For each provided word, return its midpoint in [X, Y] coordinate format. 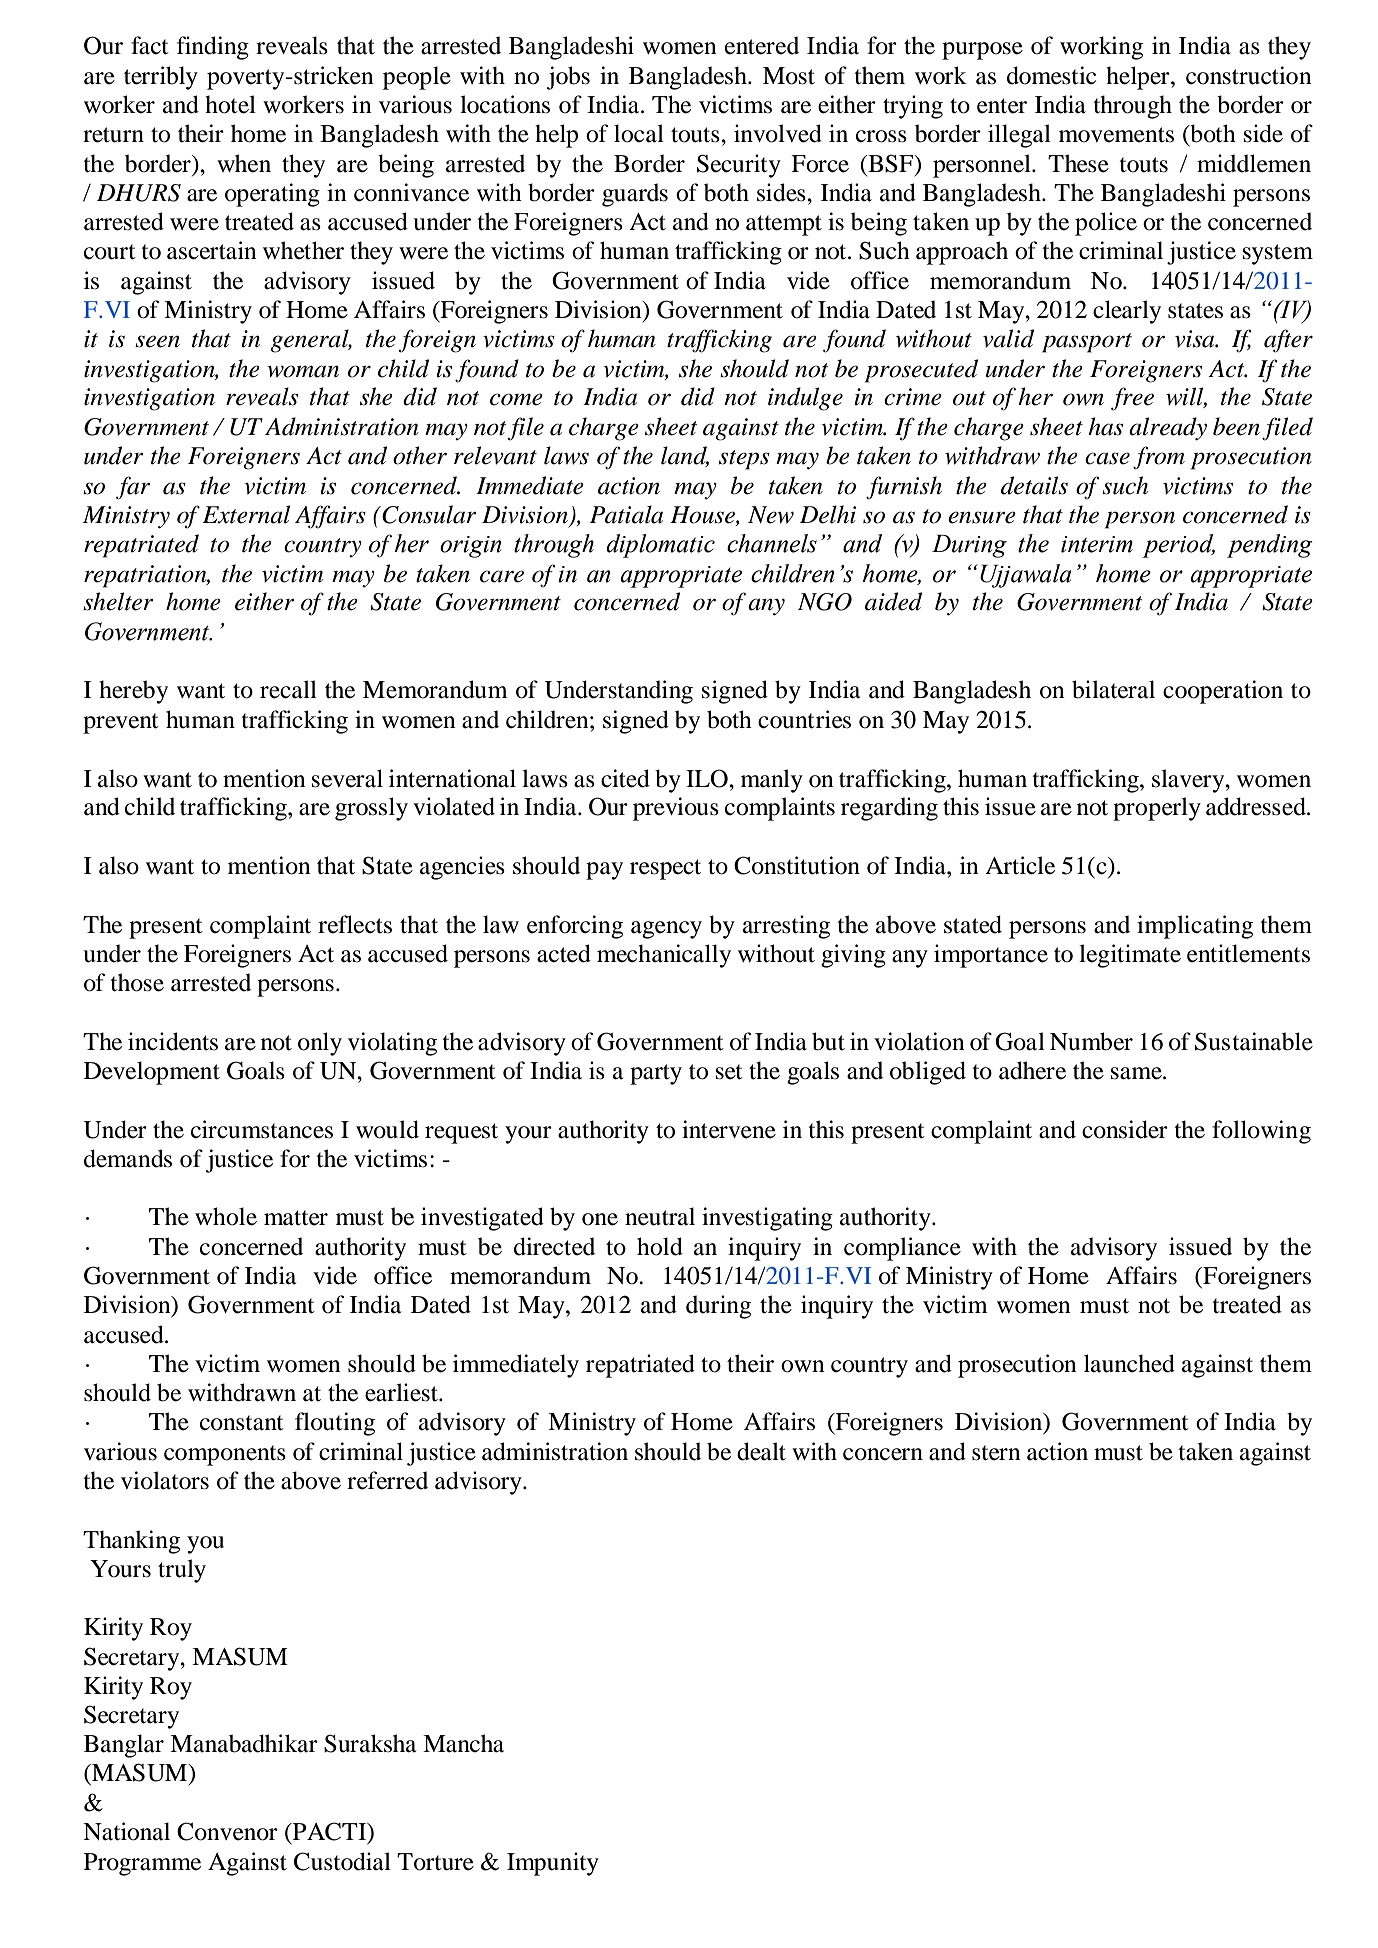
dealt [761, 1451]
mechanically [664, 956]
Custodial [342, 1861]
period [1178, 546]
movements [1116, 135]
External [246, 514]
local [639, 133]
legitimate [1130, 956]
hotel [230, 104]
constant [242, 1423]
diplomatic [660, 546]
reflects [355, 924]
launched [1129, 1363]
